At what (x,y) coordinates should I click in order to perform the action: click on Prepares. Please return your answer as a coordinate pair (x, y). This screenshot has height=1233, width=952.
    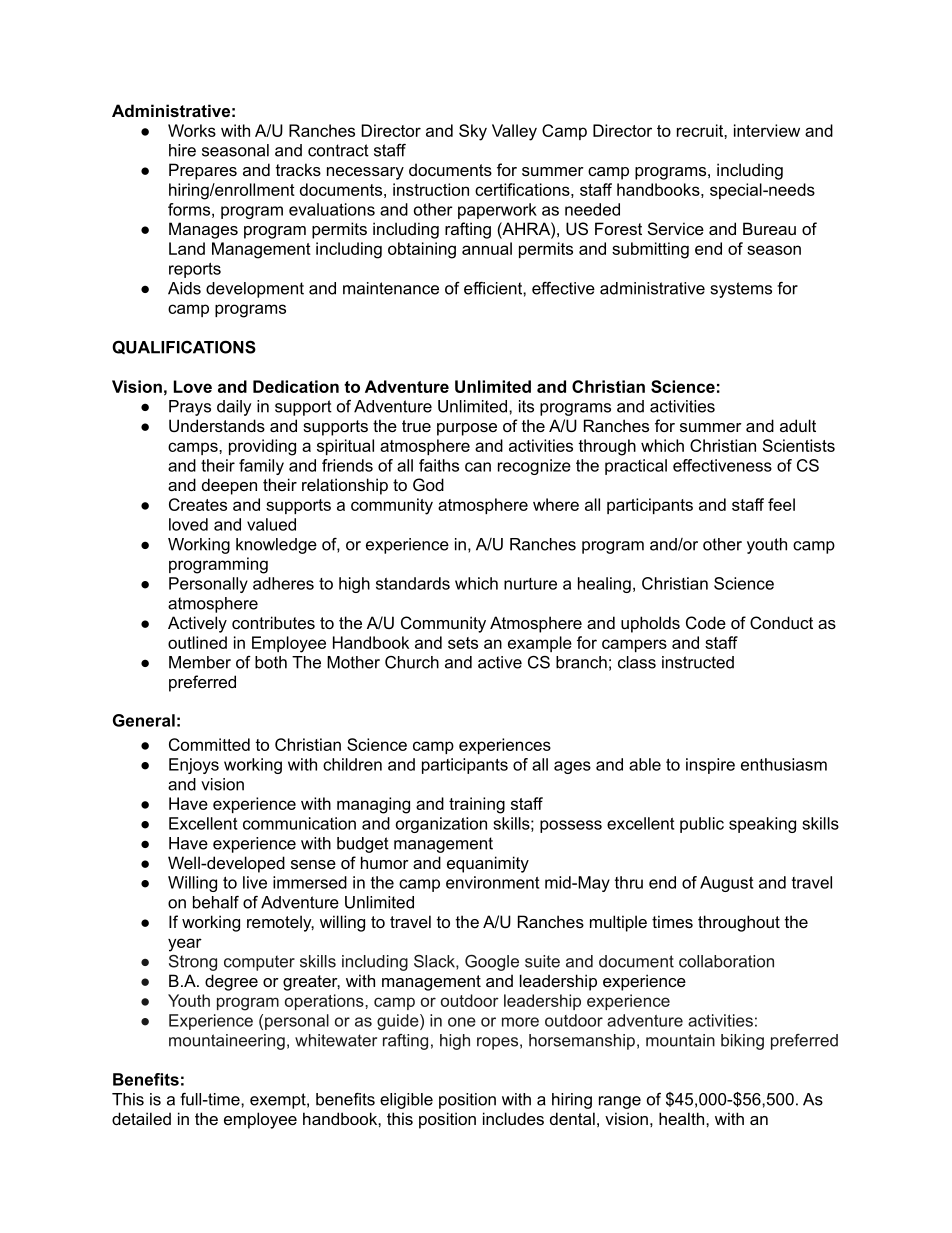
    Looking at the image, I should click on (203, 171).
